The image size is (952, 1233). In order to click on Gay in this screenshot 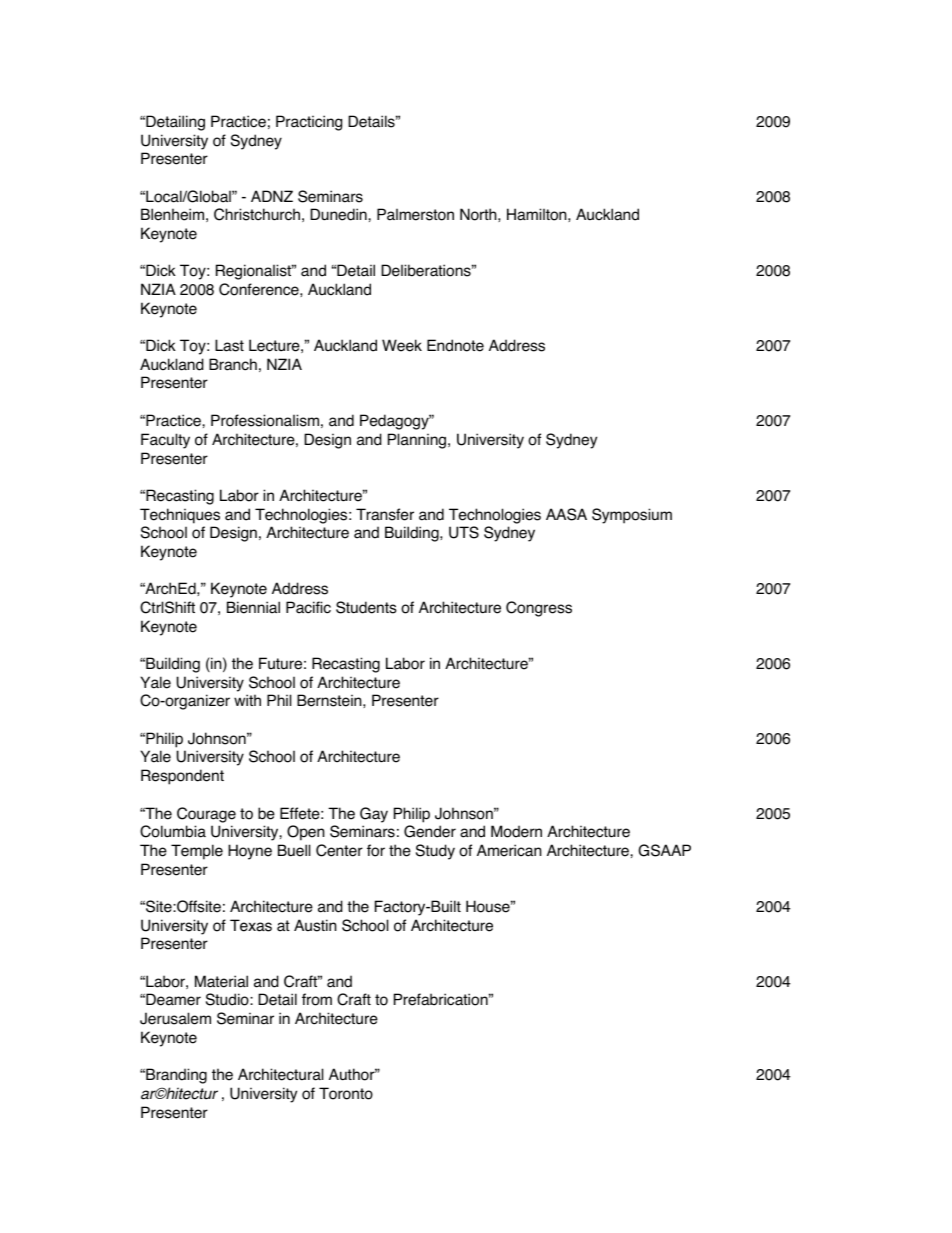, I will do `click(374, 815)`.
